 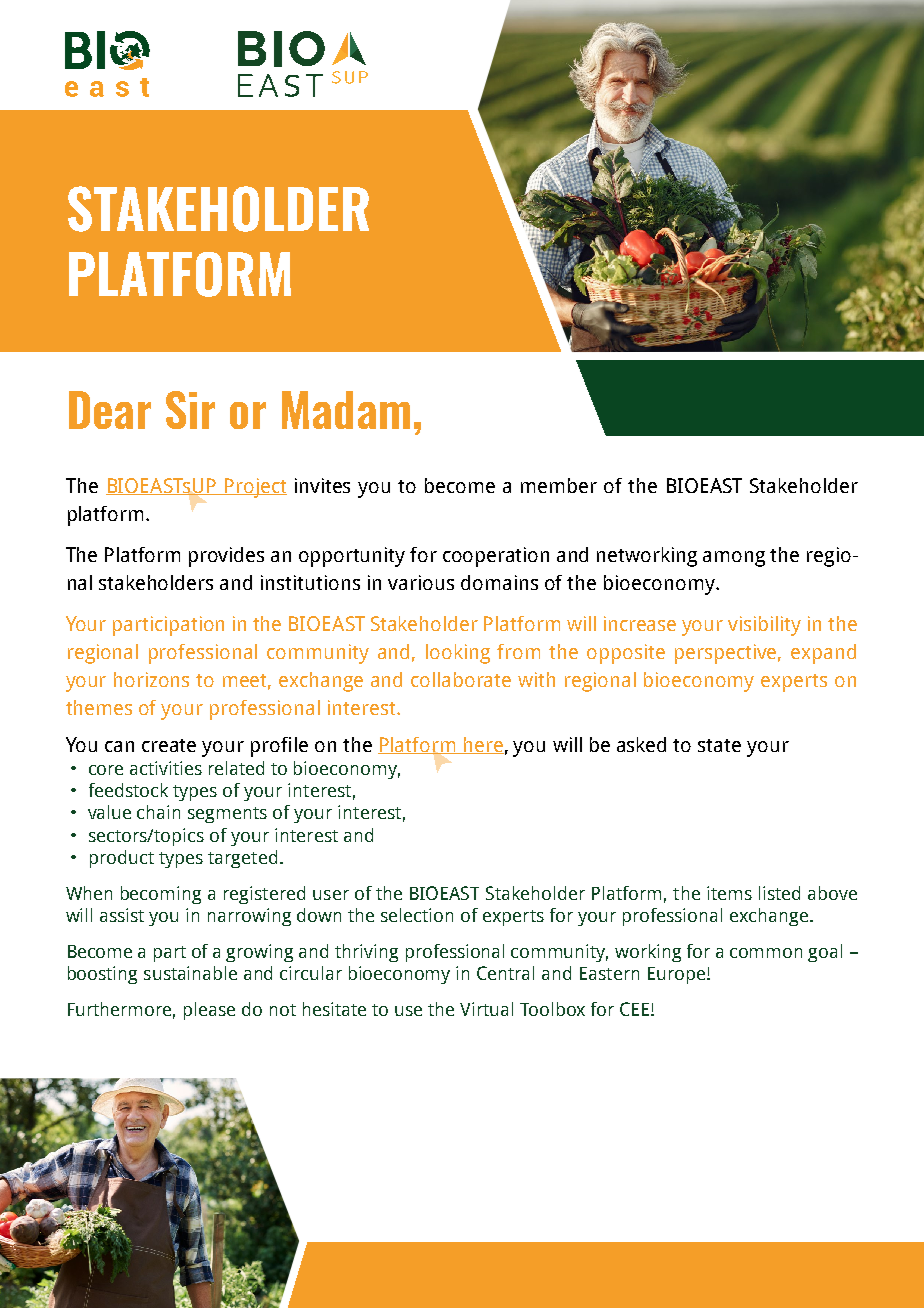 I want to click on state, so click(x=719, y=745).
